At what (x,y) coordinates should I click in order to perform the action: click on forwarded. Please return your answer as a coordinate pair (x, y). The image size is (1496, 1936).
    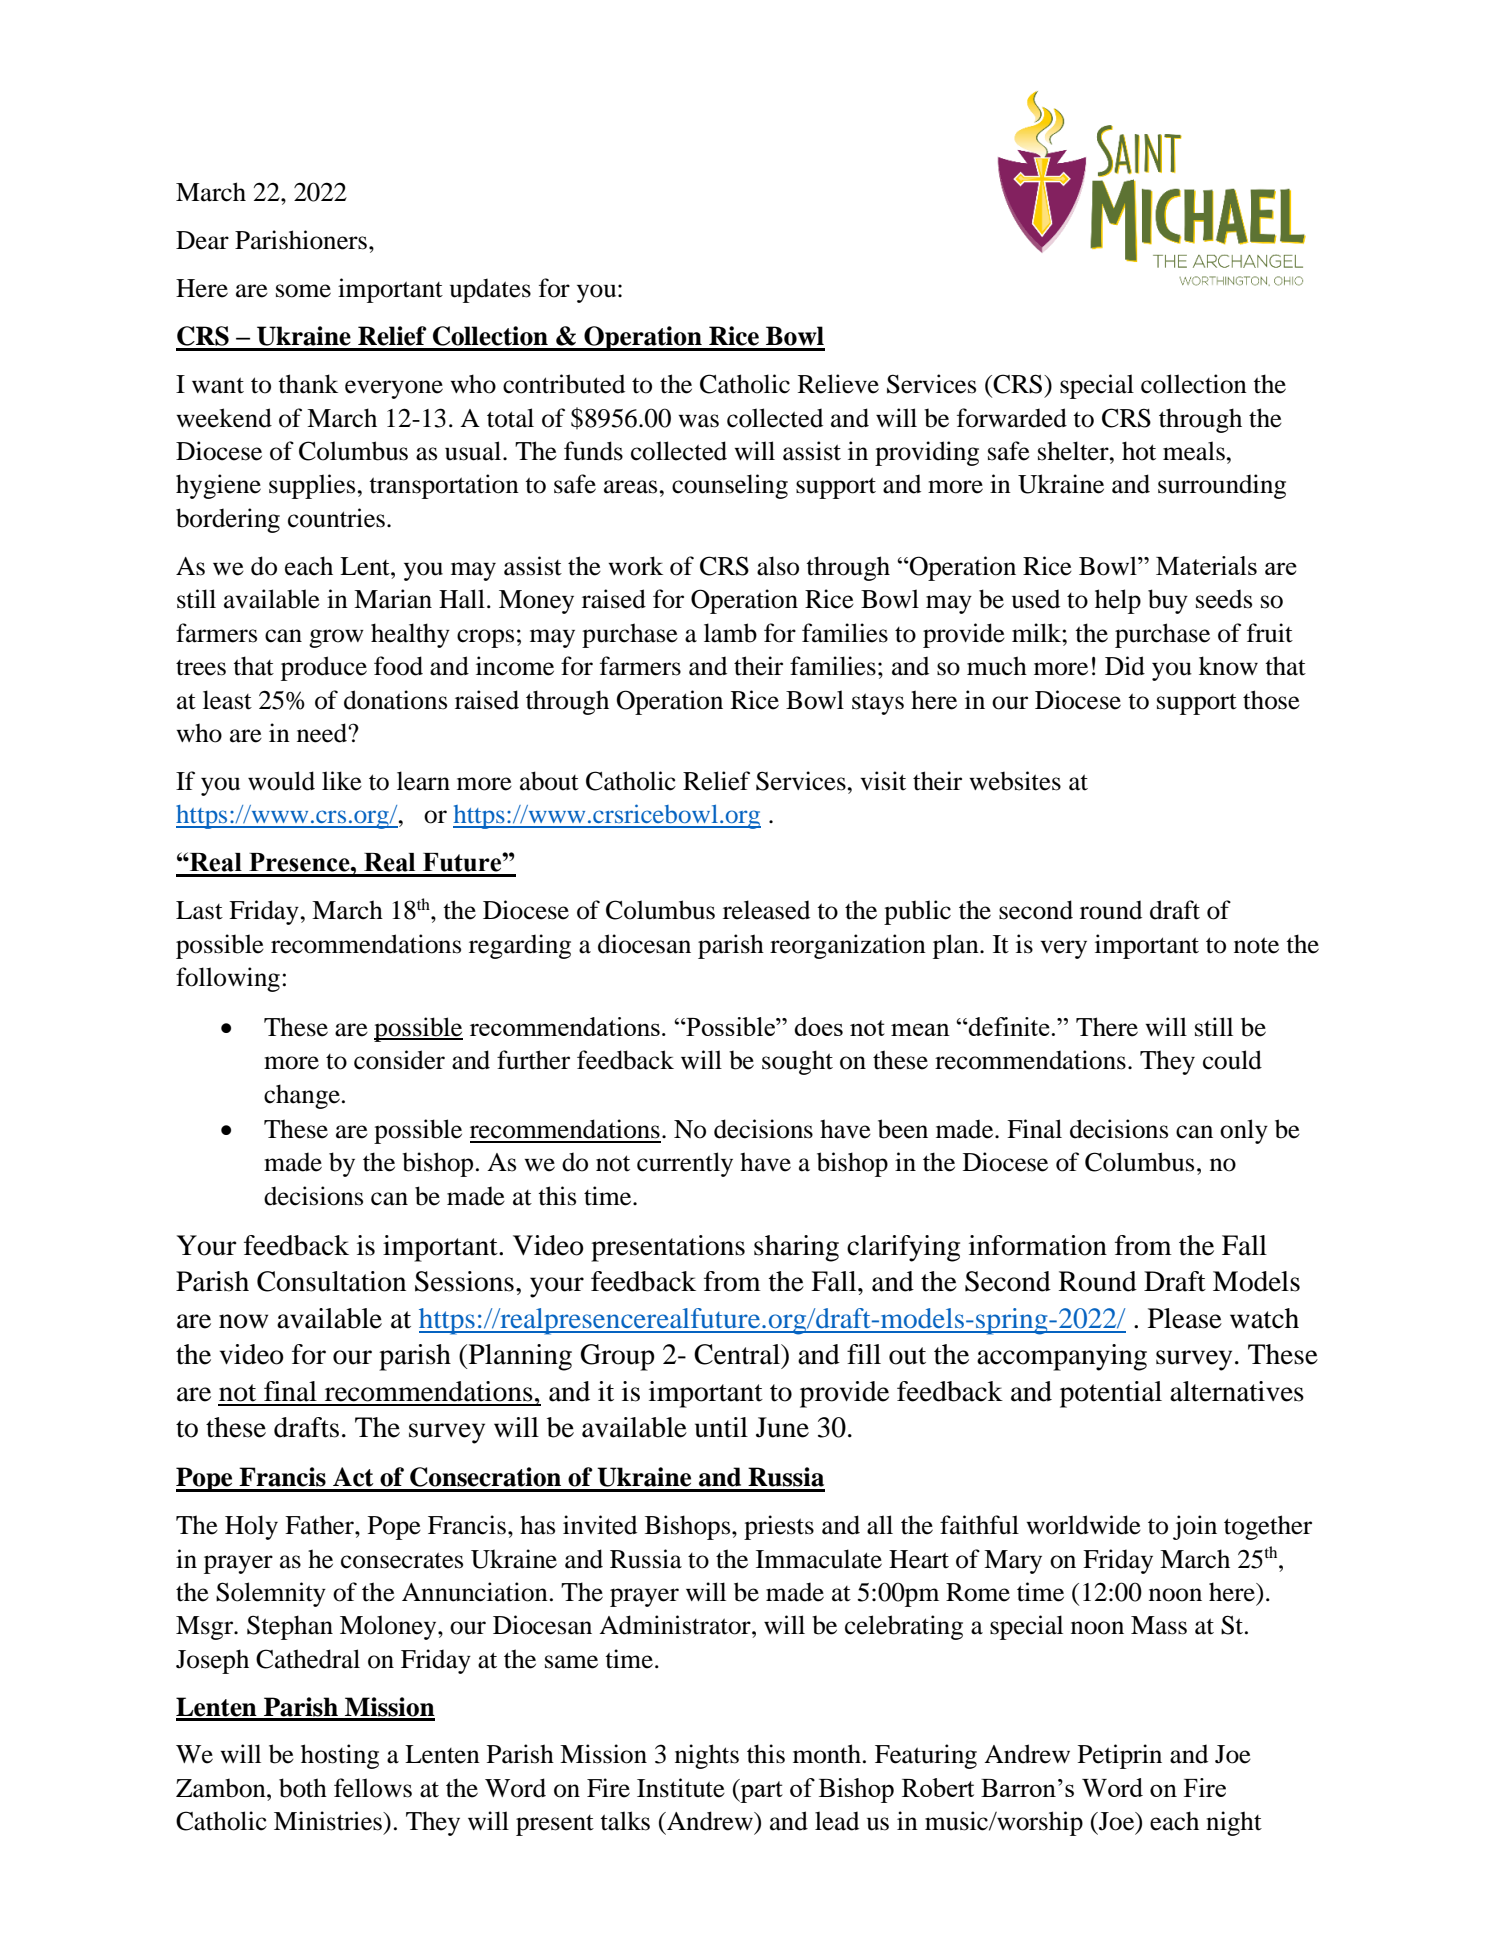
    Looking at the image, I should click on (1012, 418).
